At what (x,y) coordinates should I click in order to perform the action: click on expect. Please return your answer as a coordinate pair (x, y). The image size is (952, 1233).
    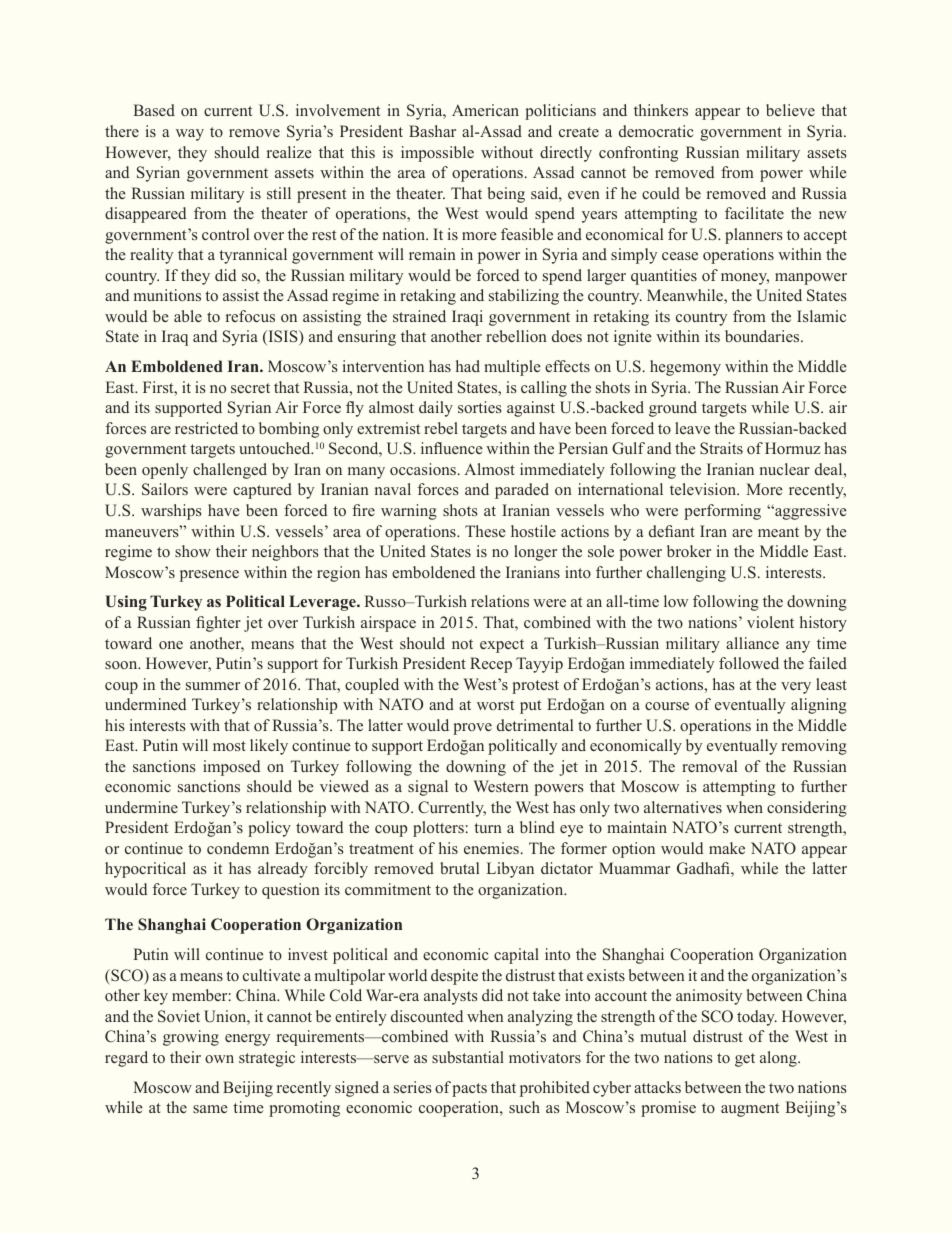
    Looking at the image, I should click on (502, 646).
